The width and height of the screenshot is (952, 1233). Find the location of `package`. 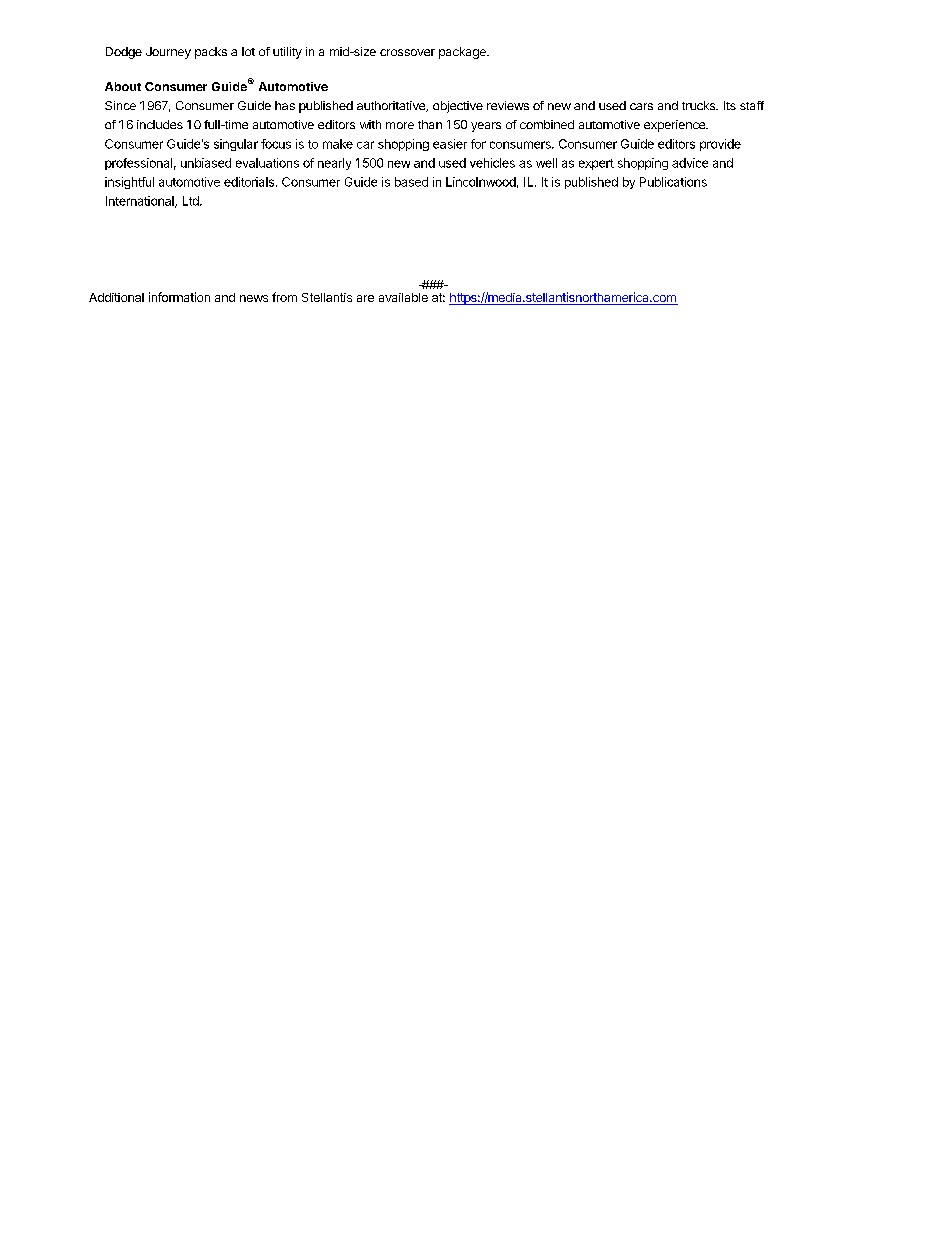

package is located at coordinates (463, 53).
